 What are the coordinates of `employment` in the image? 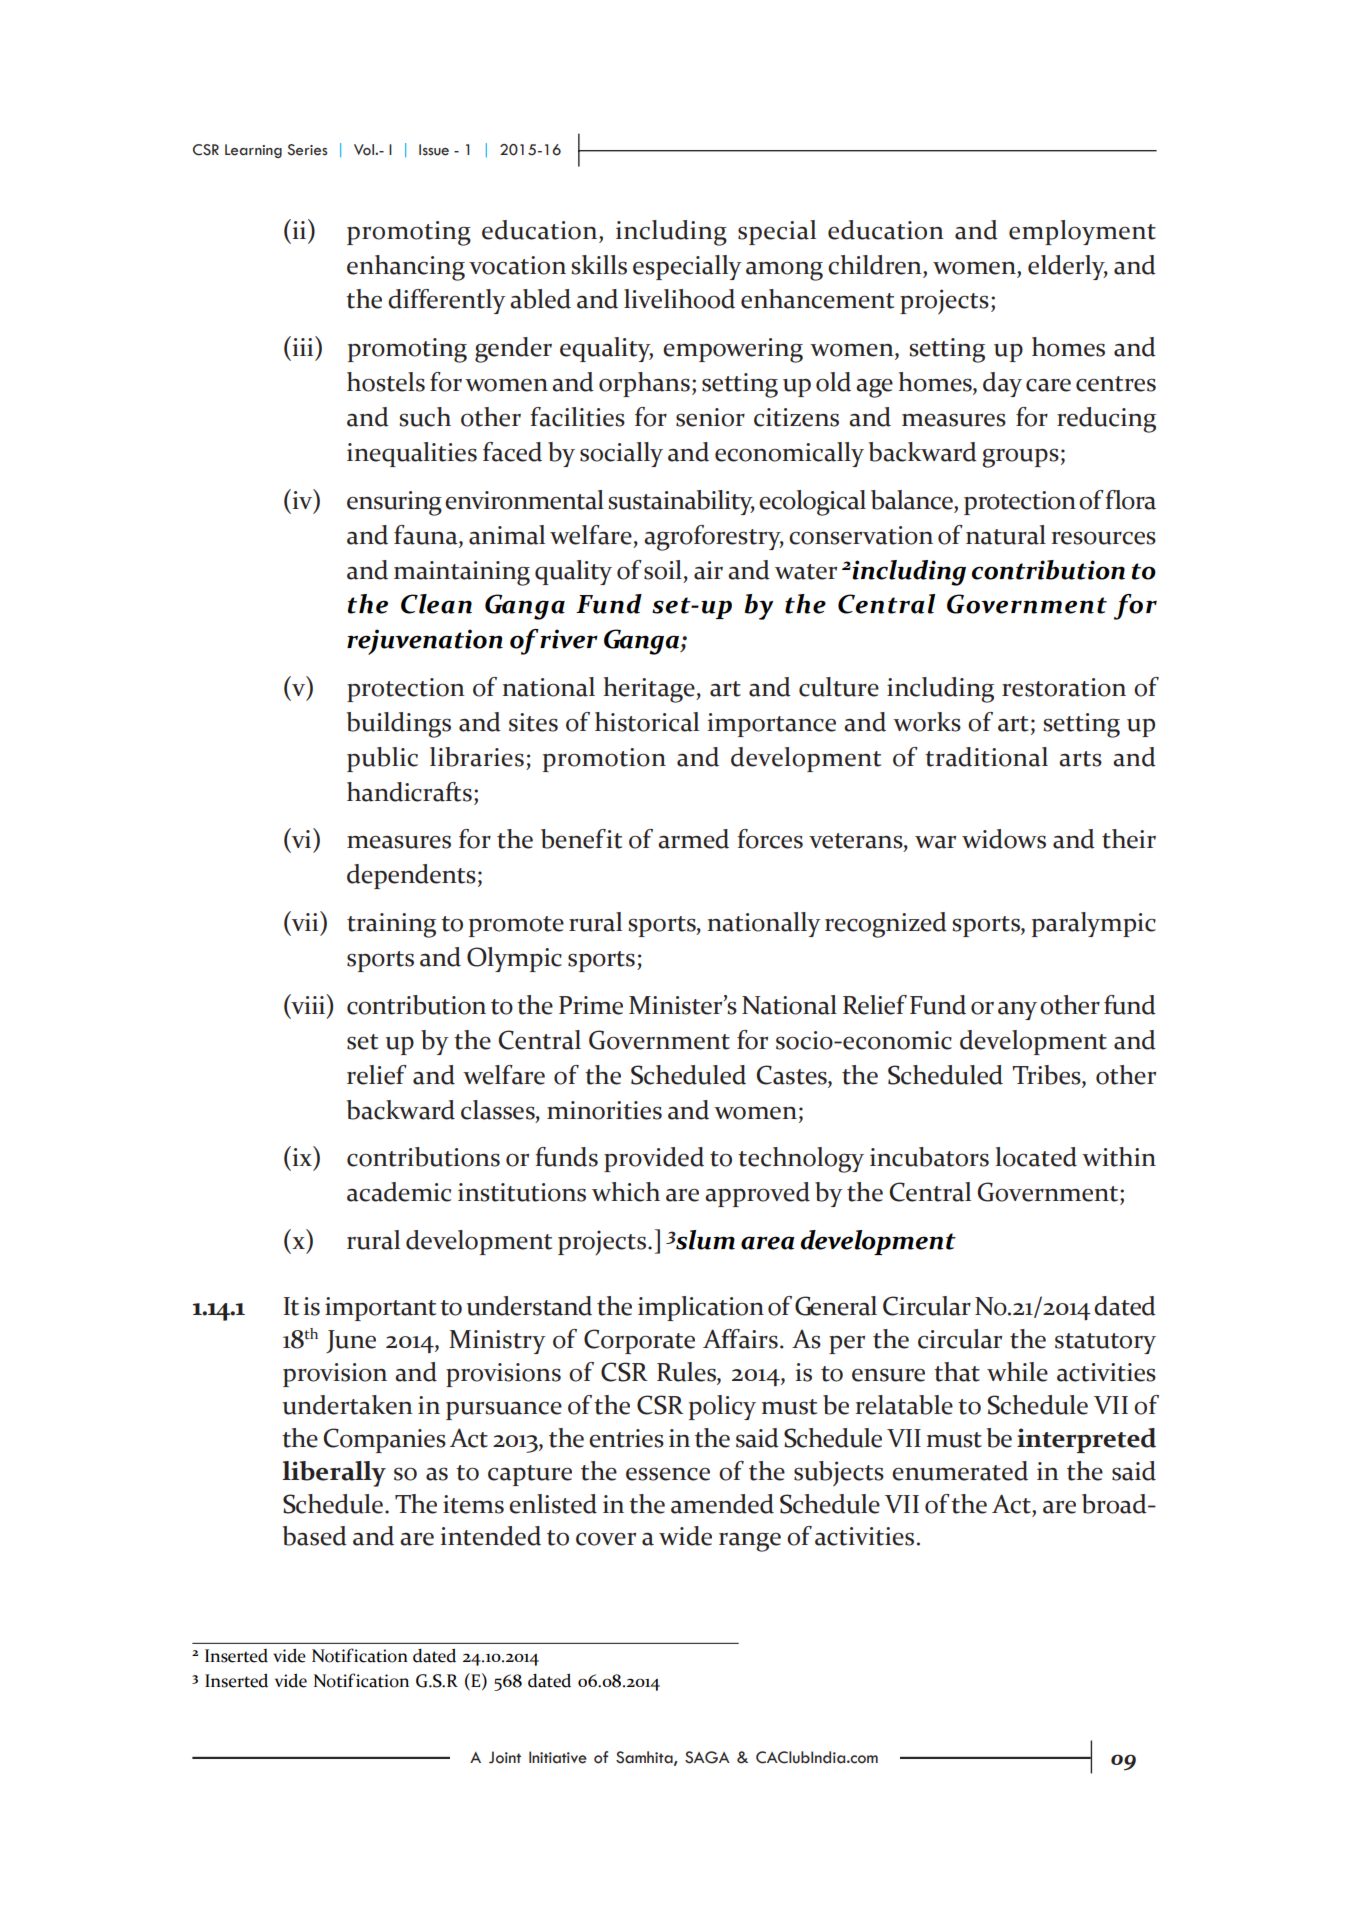 It's located at (1082, 232).
